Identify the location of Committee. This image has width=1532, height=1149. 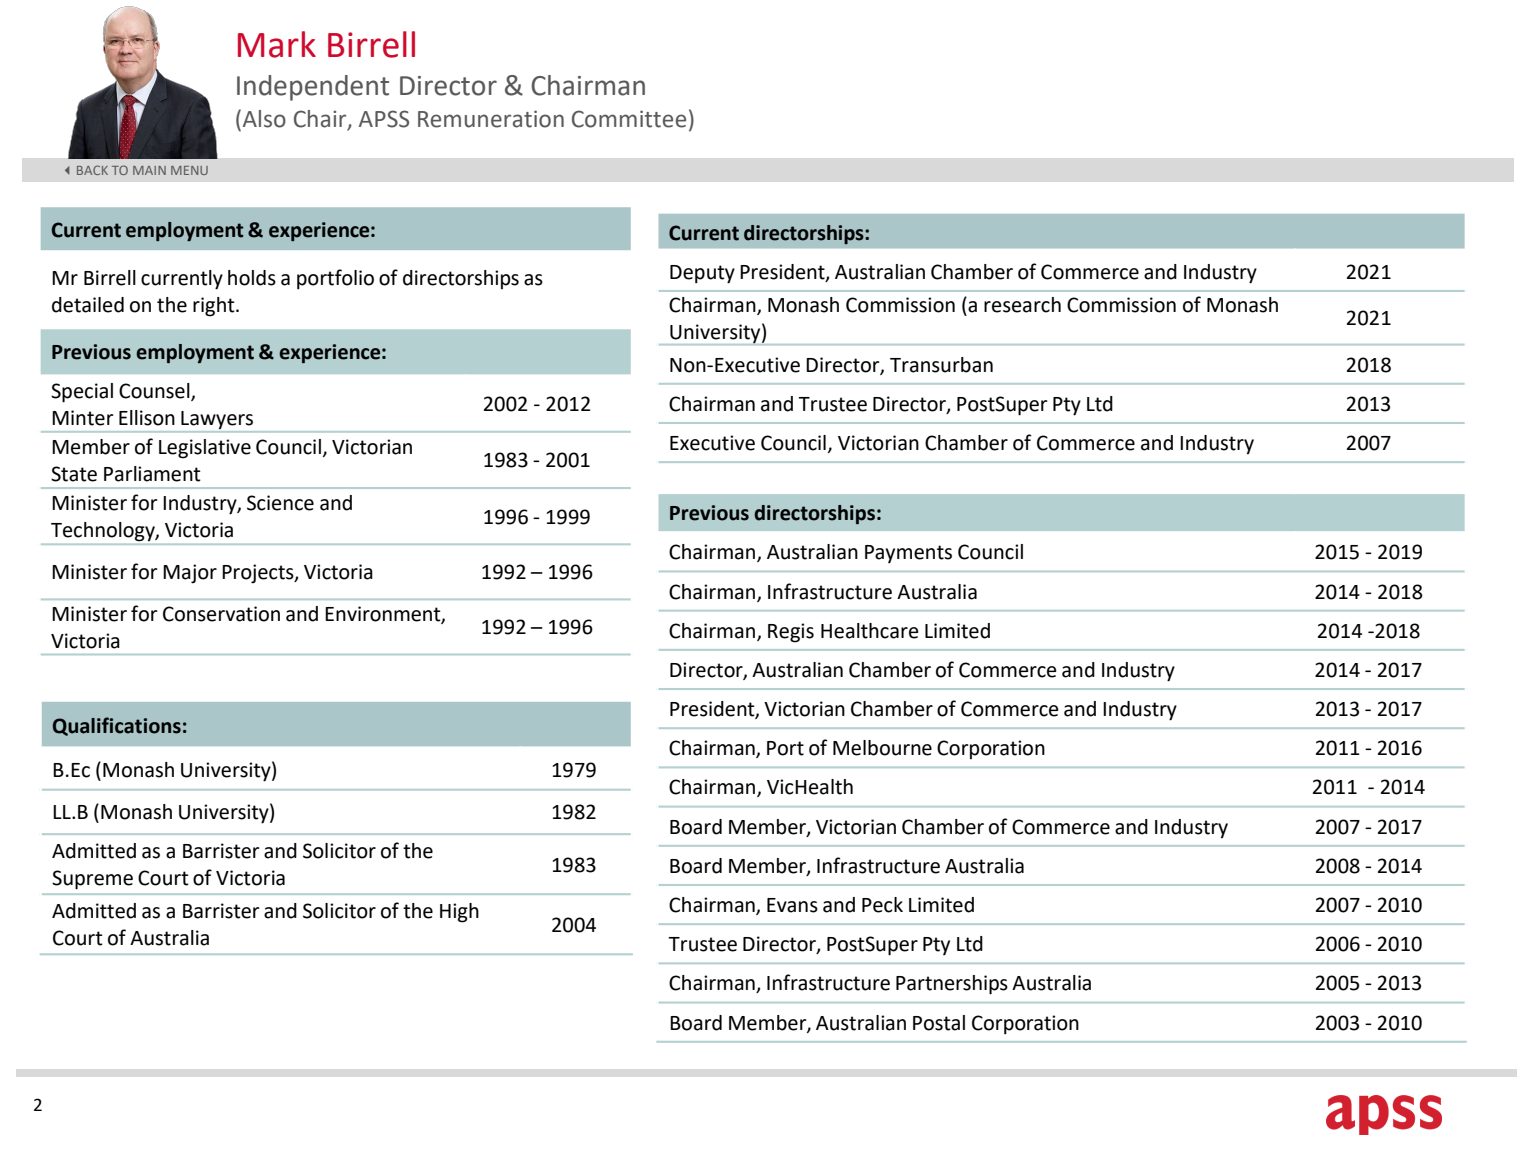
(629, 119).
